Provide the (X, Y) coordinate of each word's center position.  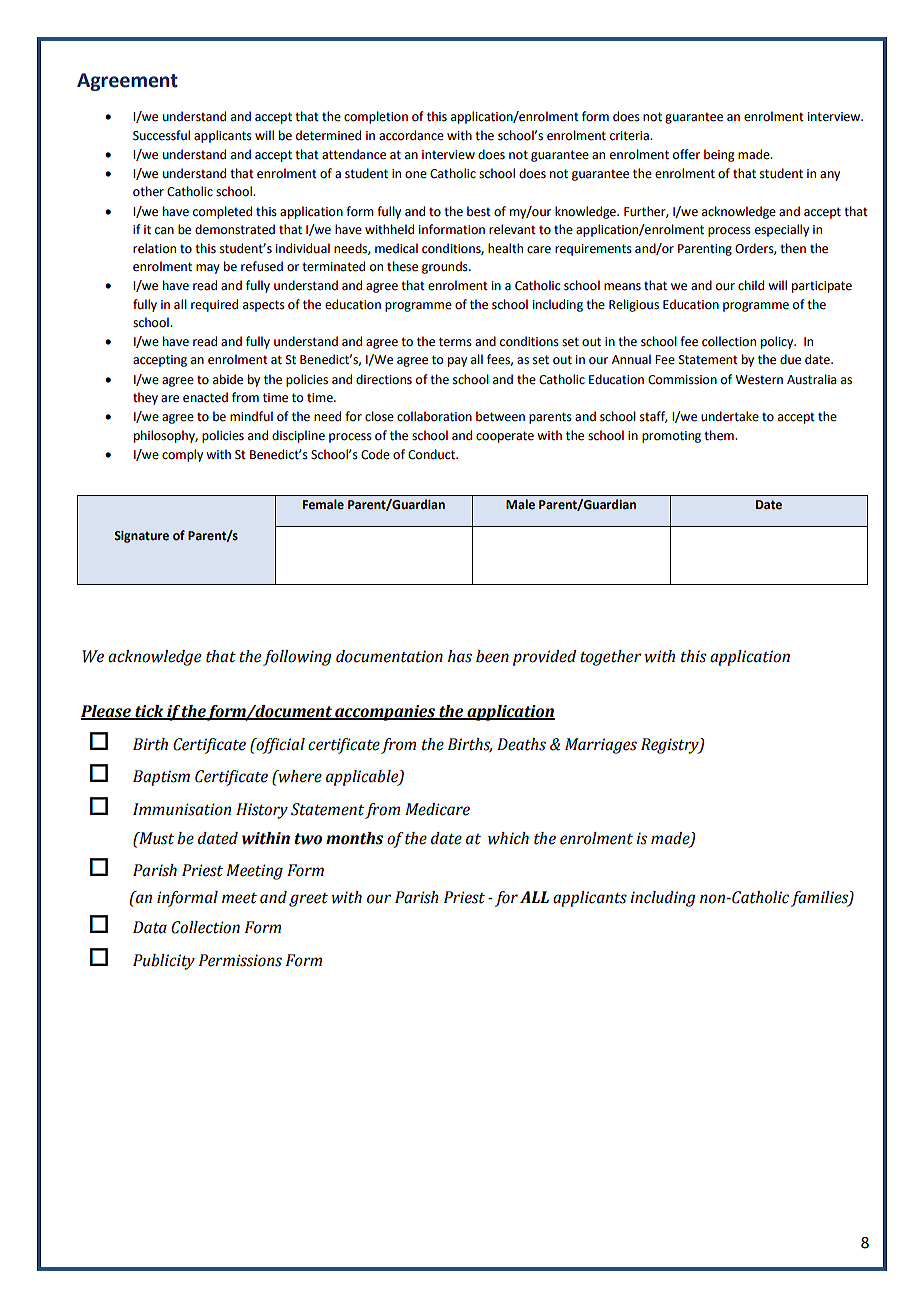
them (720, 435)
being (719, 155)
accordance (411, 135)
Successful (161, 135)
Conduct (433, 454)
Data (150, 927)
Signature (141, 537)
